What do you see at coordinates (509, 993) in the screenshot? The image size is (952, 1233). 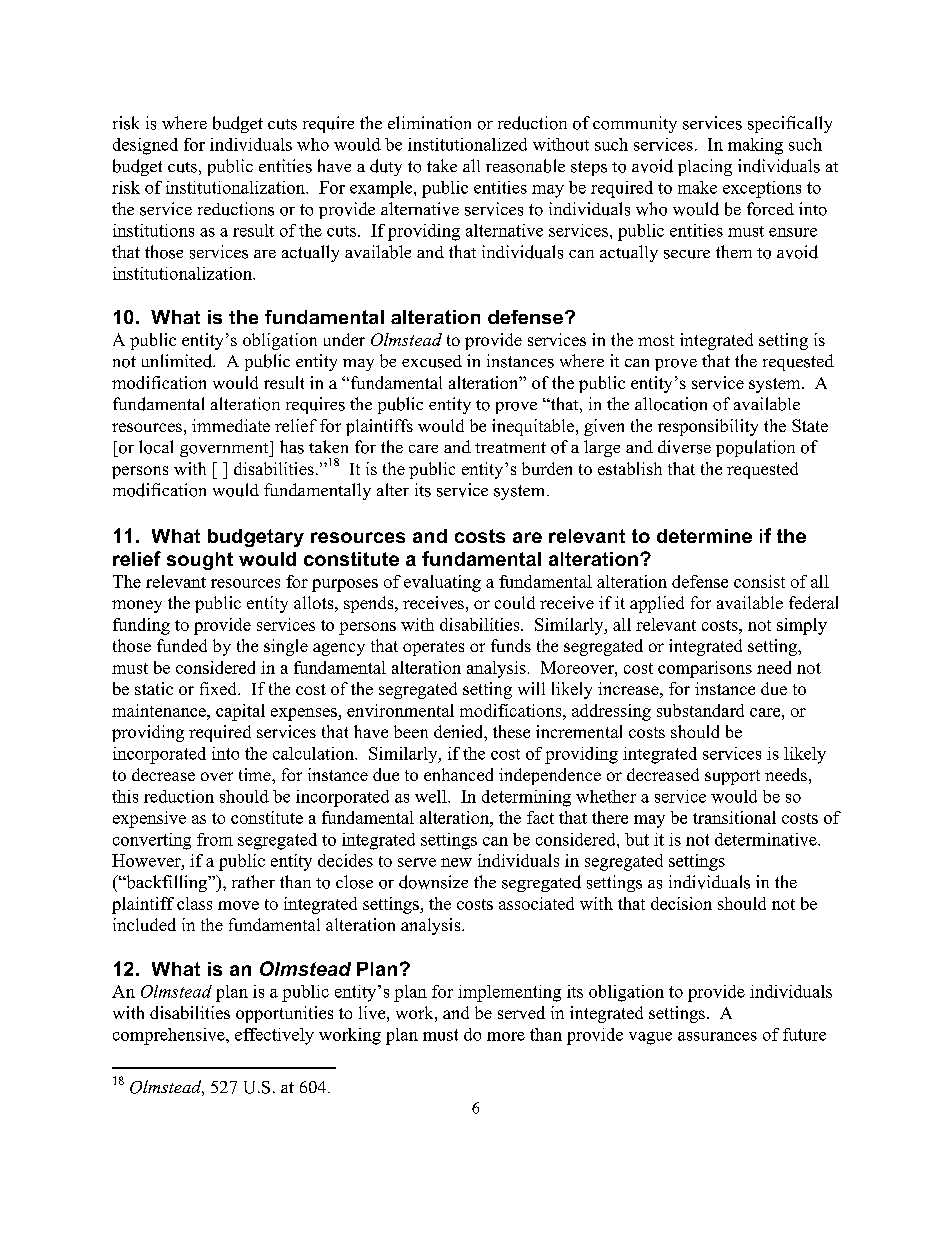 I see `implementing` at bounding box center [509, 993].
